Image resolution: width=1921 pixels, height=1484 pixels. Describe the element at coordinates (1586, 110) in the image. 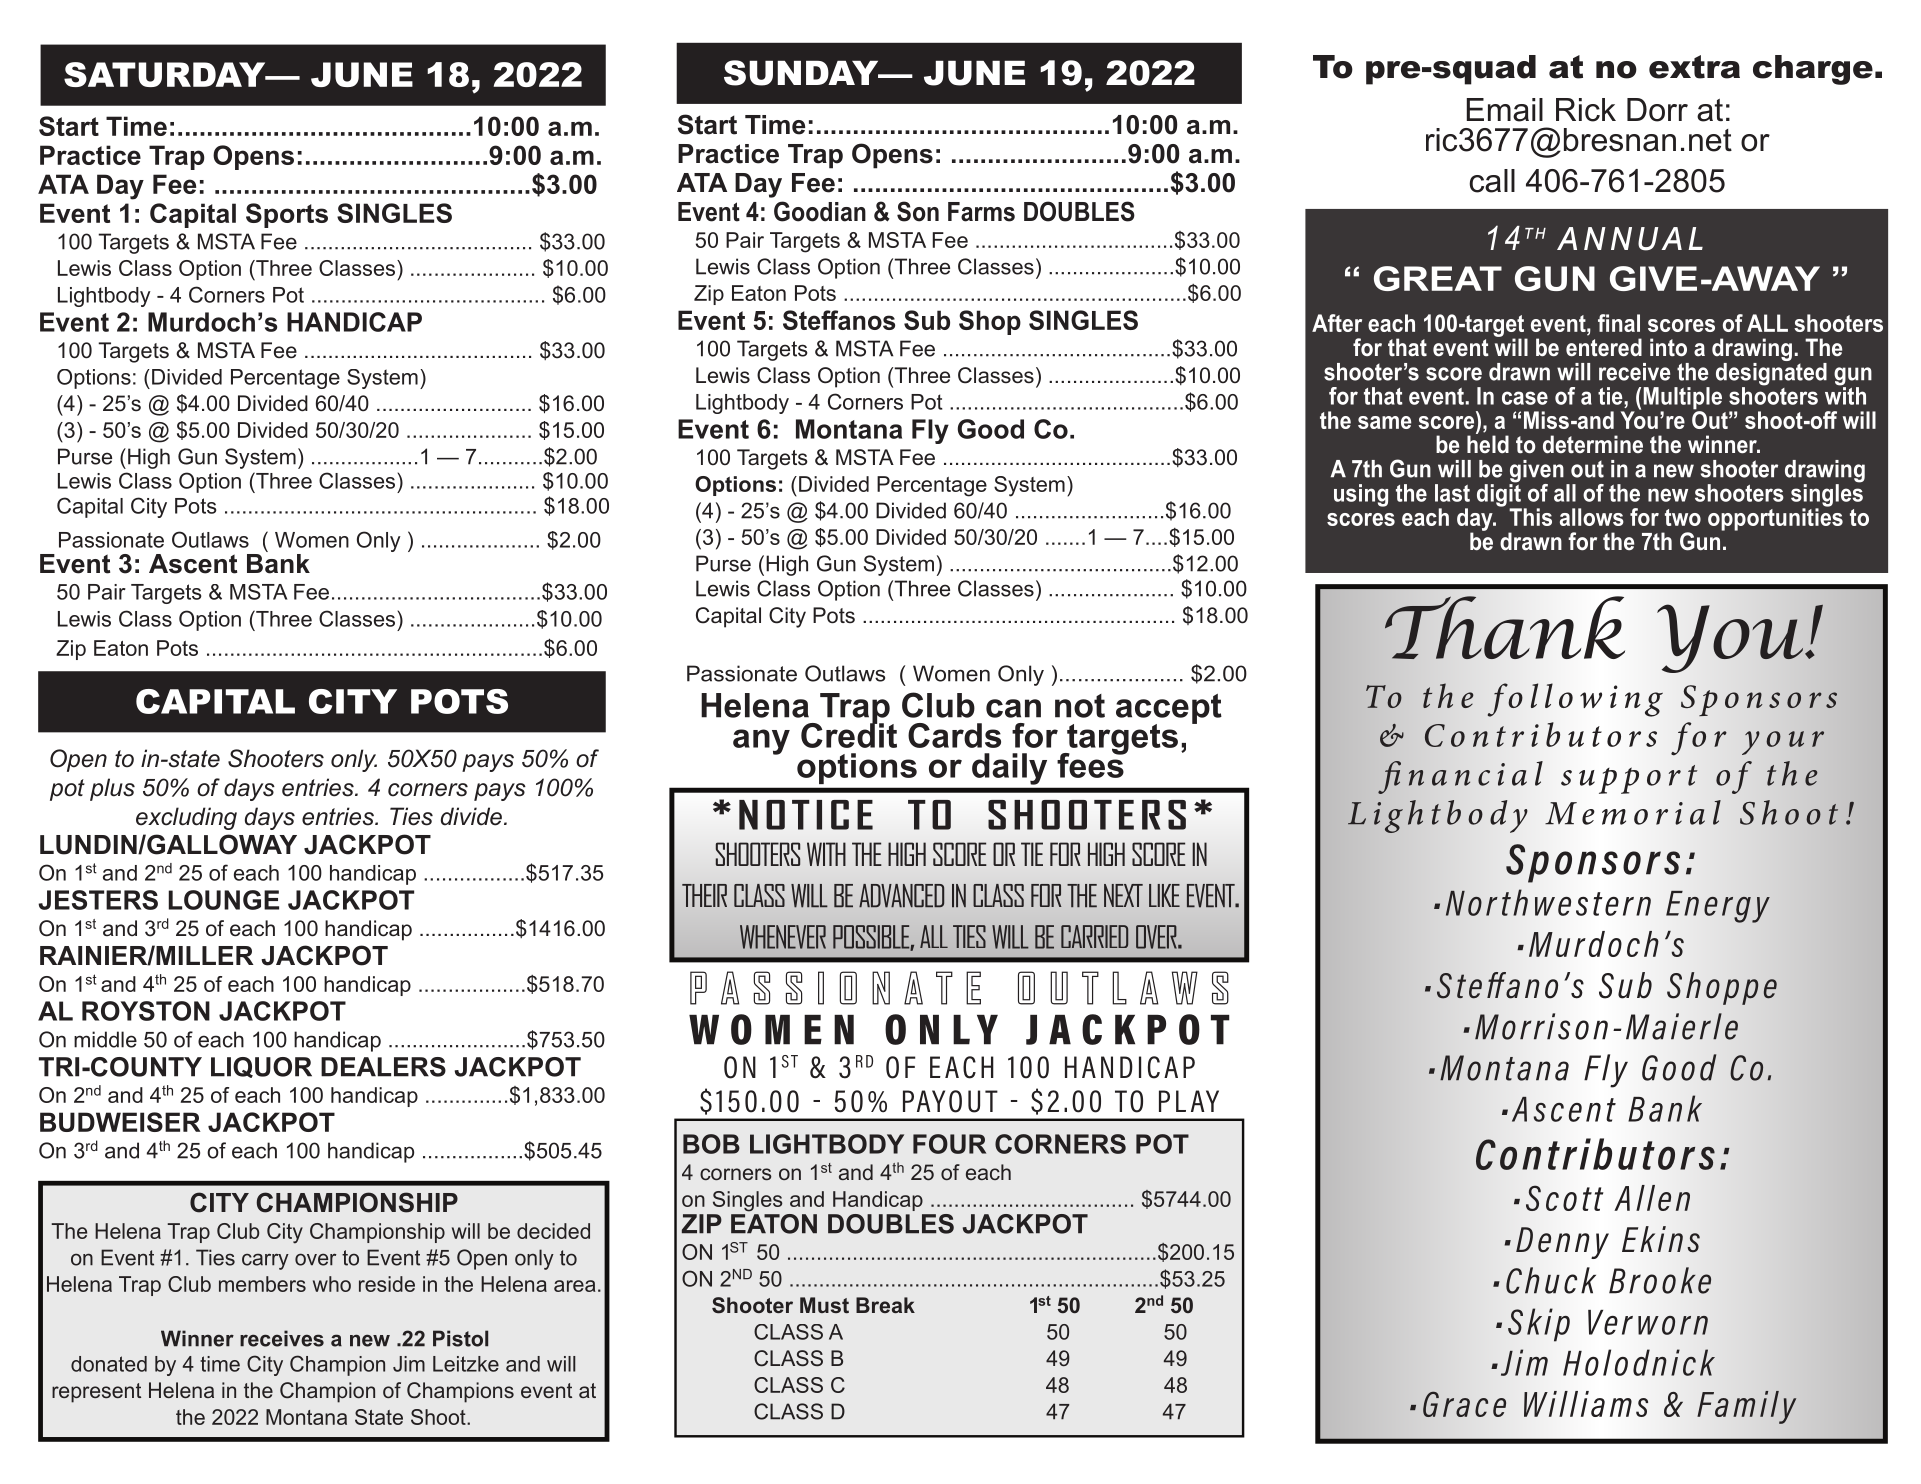

I see `Rick` at that location.
